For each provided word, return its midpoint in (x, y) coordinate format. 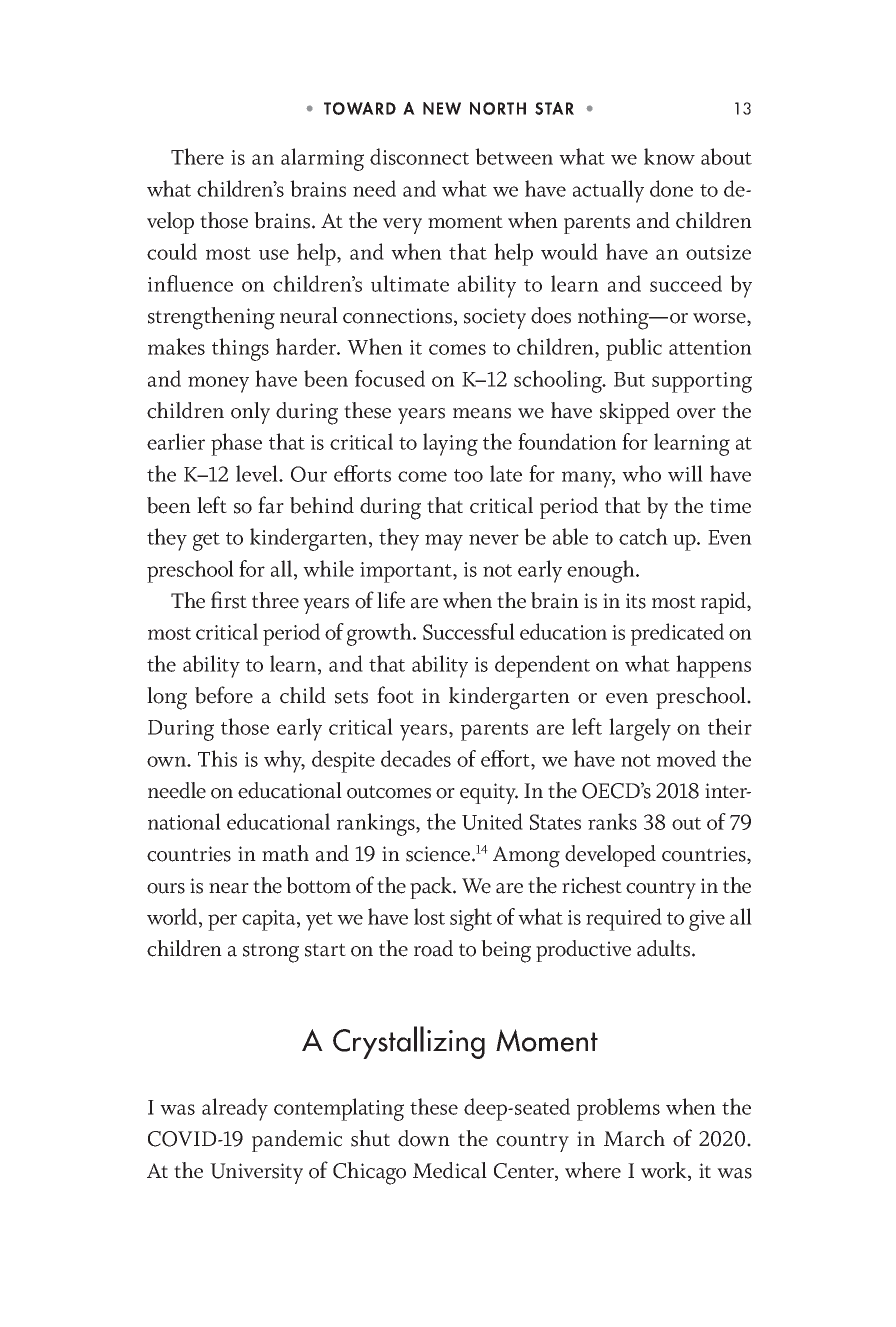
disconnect (419, 156)
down (424, 1138)
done (671, 188)
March (634, 1138)
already (235, 1109)
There (197, 156)
